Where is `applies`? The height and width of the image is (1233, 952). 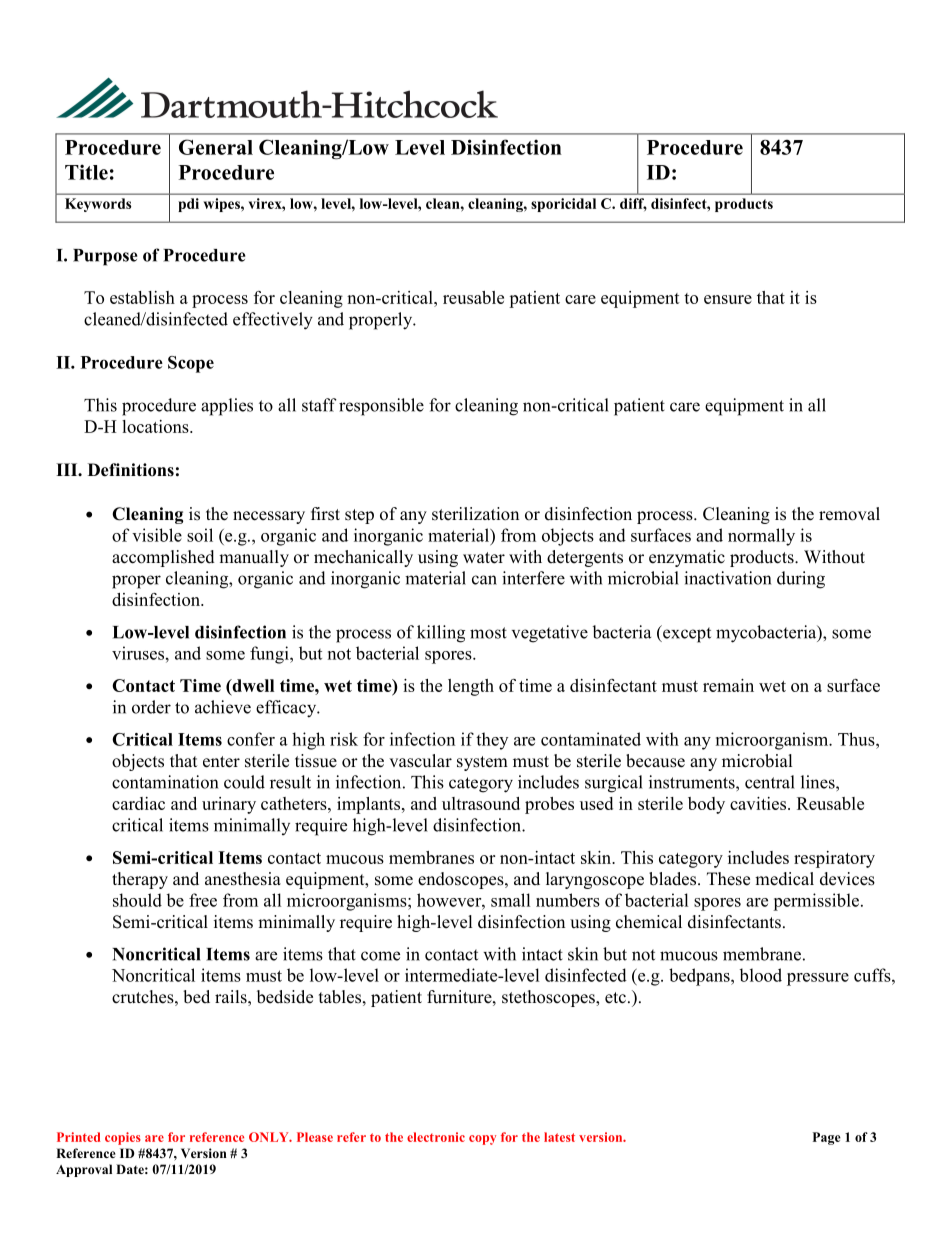 applies is located at coordinates (227, 407).
